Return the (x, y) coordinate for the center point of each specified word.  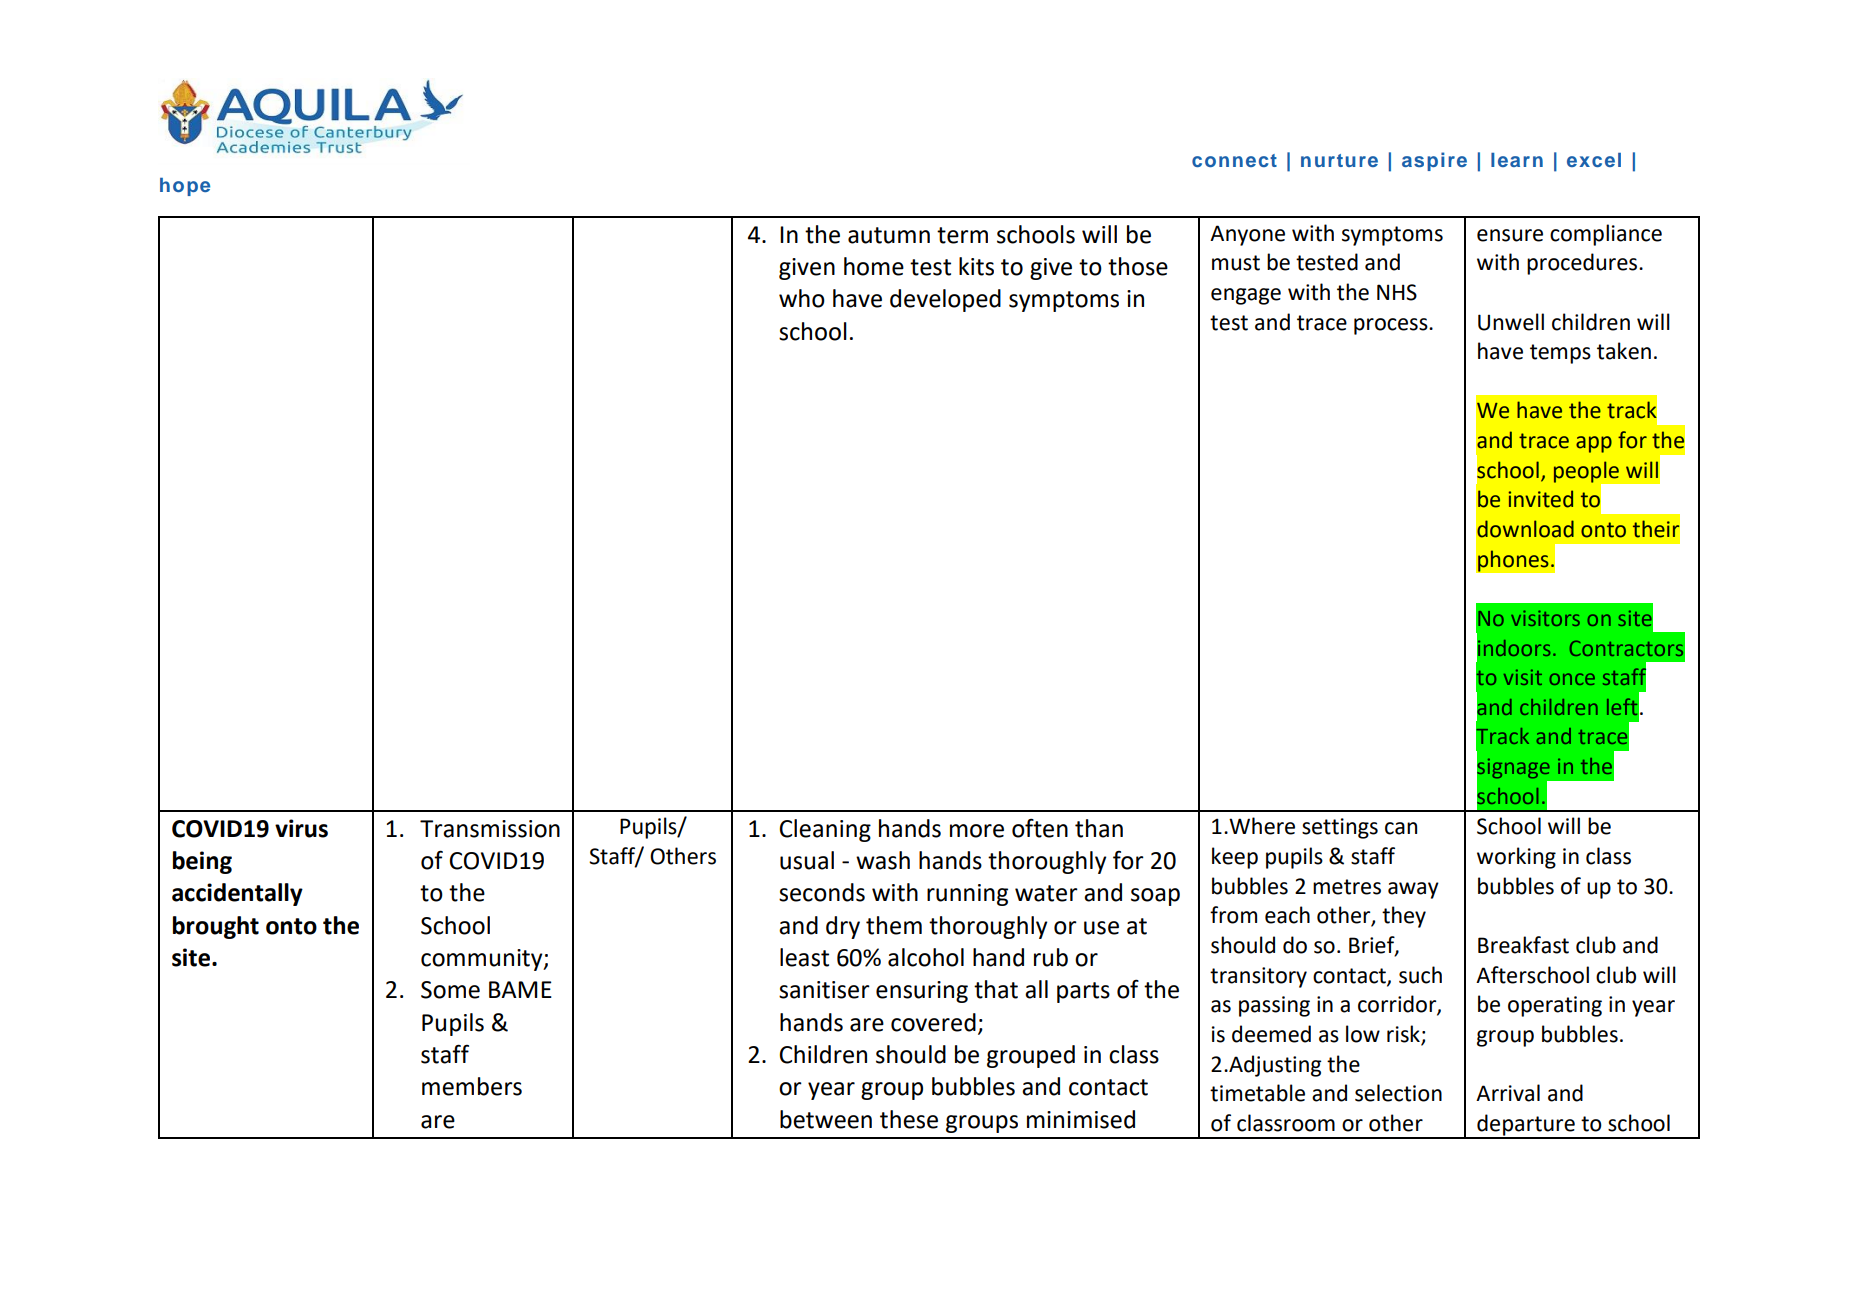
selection (1398, 1093)
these (909, 1119)
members (472, 1086)
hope (185, 187)
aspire (1434, 161)
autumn (889, 235)
